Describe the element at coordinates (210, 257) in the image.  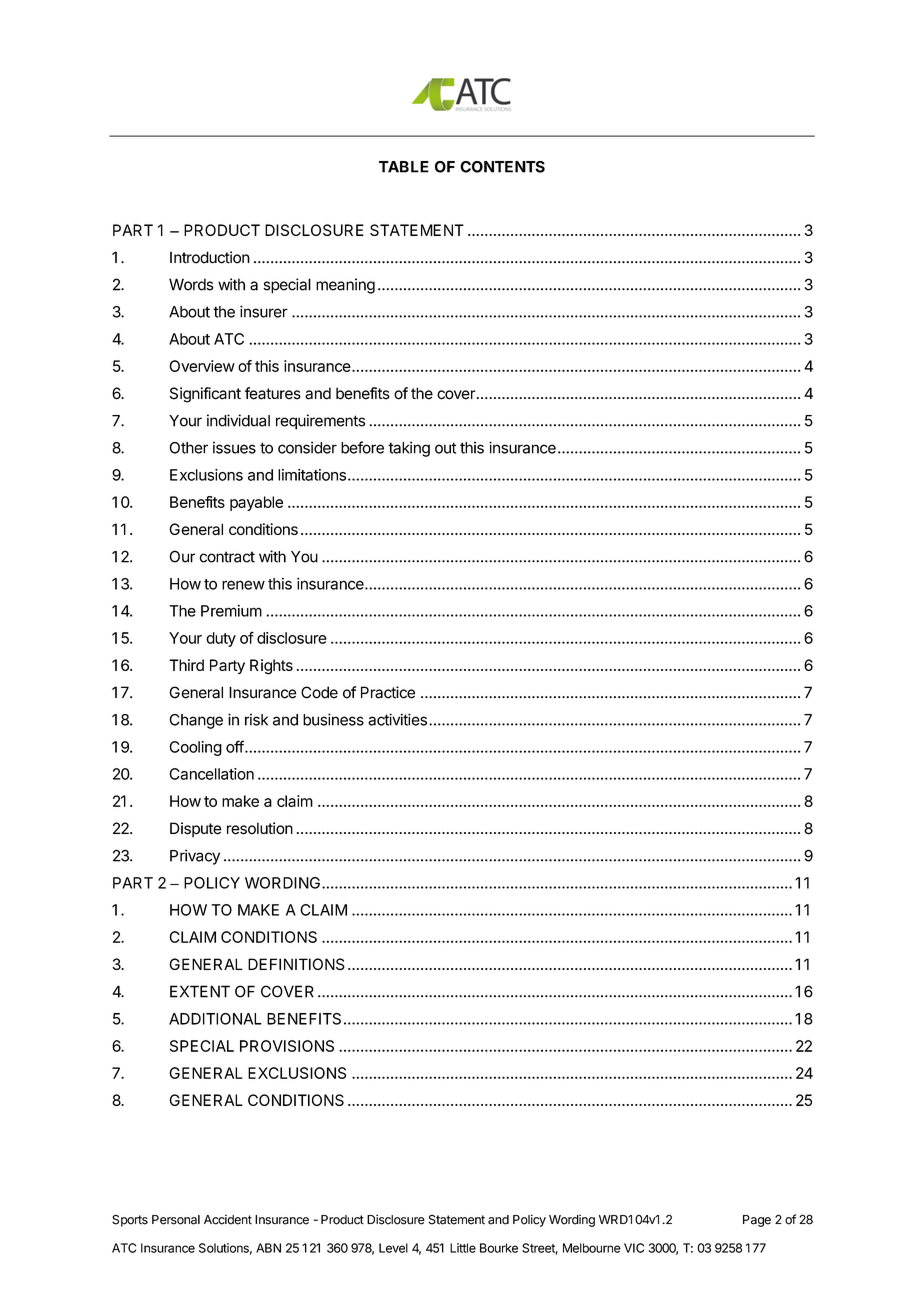
I see `Introduction` at that location.
